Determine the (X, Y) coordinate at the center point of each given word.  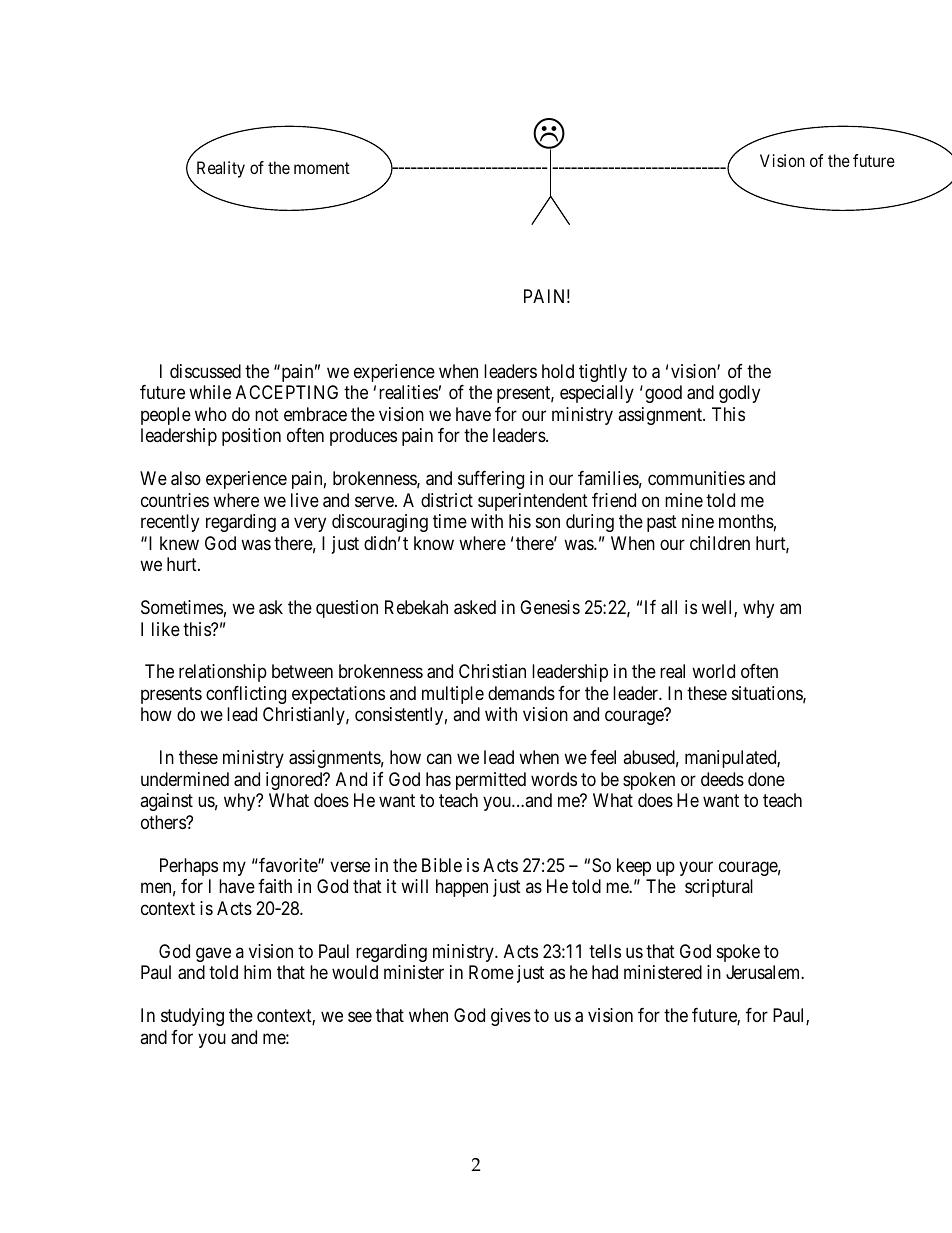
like (166, 629)
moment (322, 168)
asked (475, 607)
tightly (603, 373)
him (257, 972)
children (720, 543)
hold (558, 371)
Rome (491, 972)
